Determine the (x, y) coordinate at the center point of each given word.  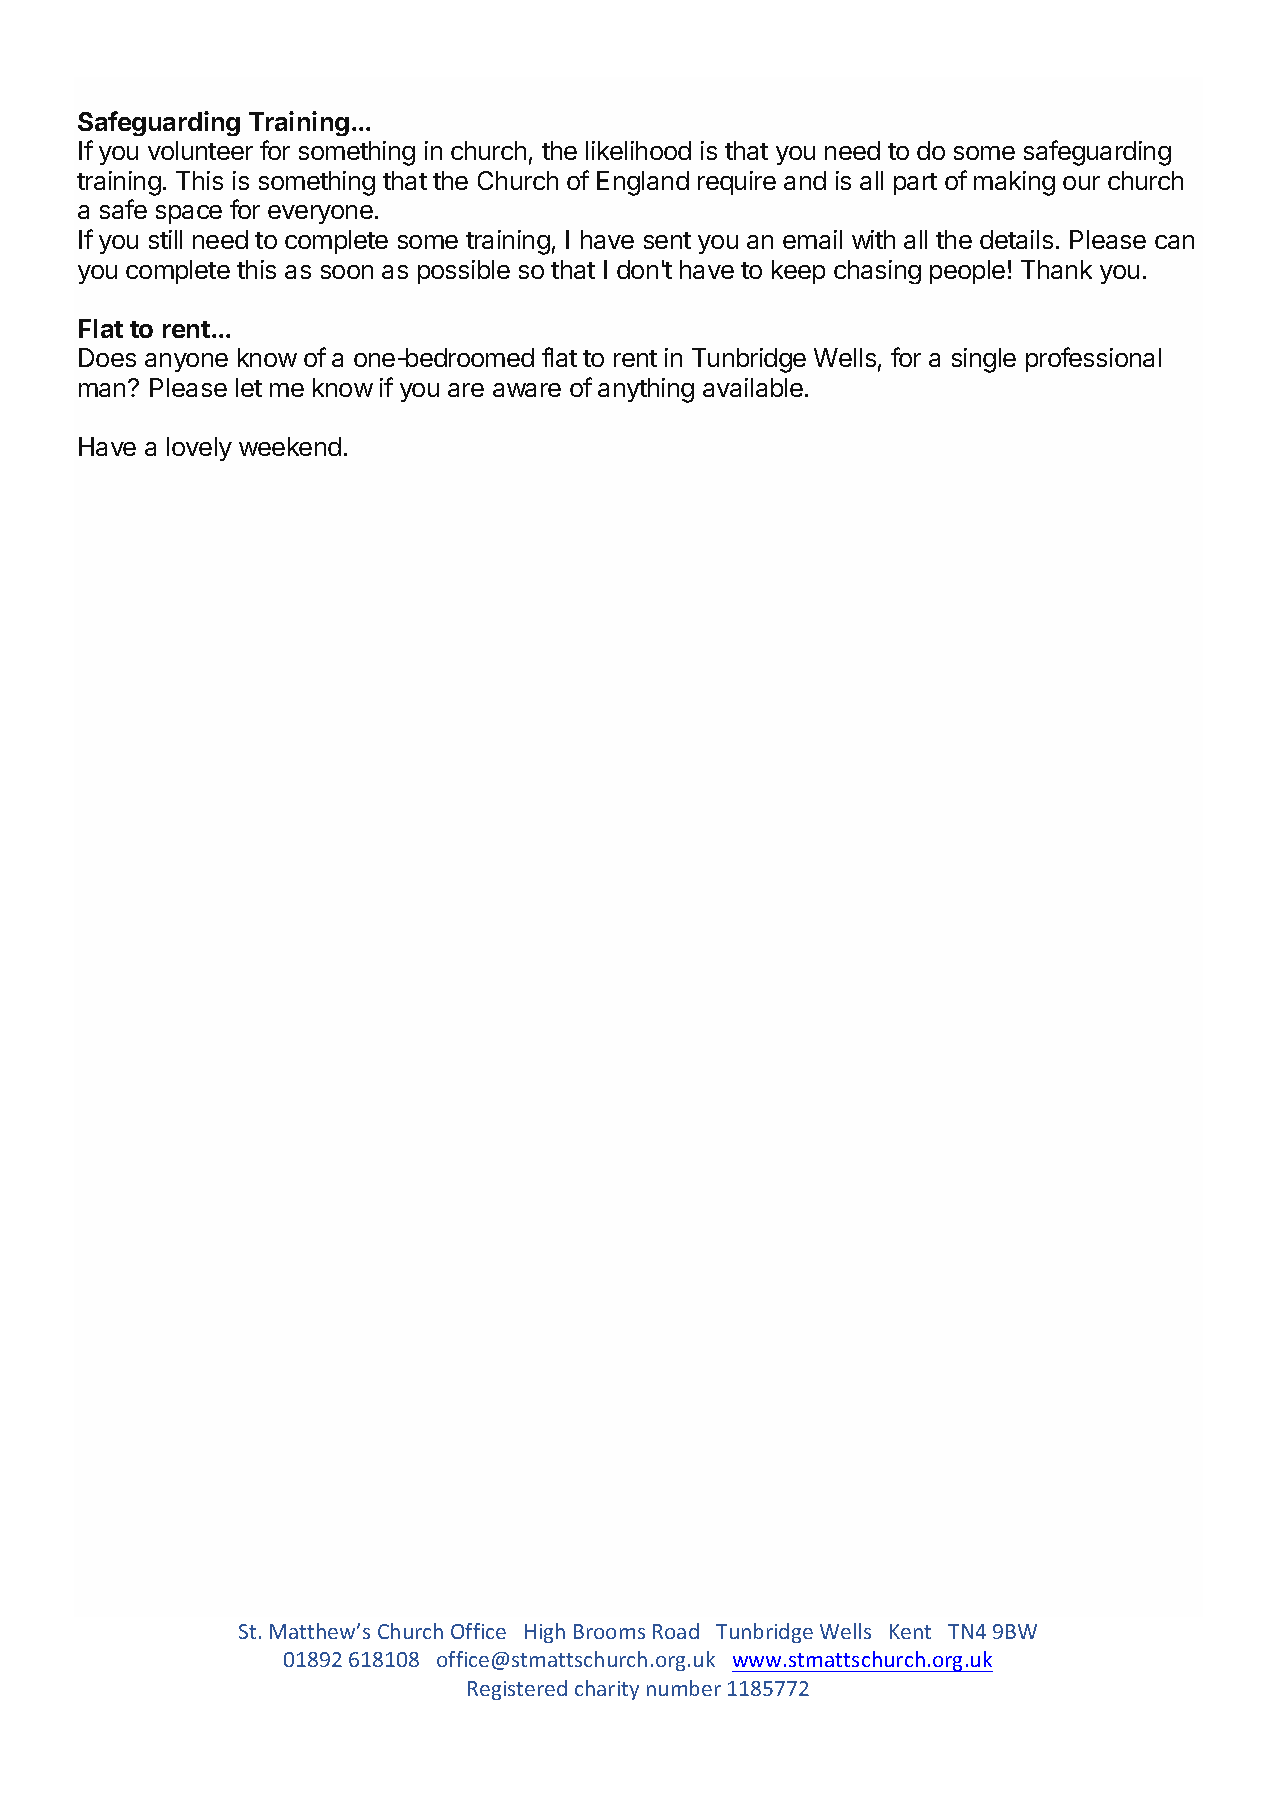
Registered (517, 1690)
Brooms (609, 1631)
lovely (199, 449)
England (643, 183)
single (984, 360)
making (1014, 183)
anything (646, 390)
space (189, 214)
